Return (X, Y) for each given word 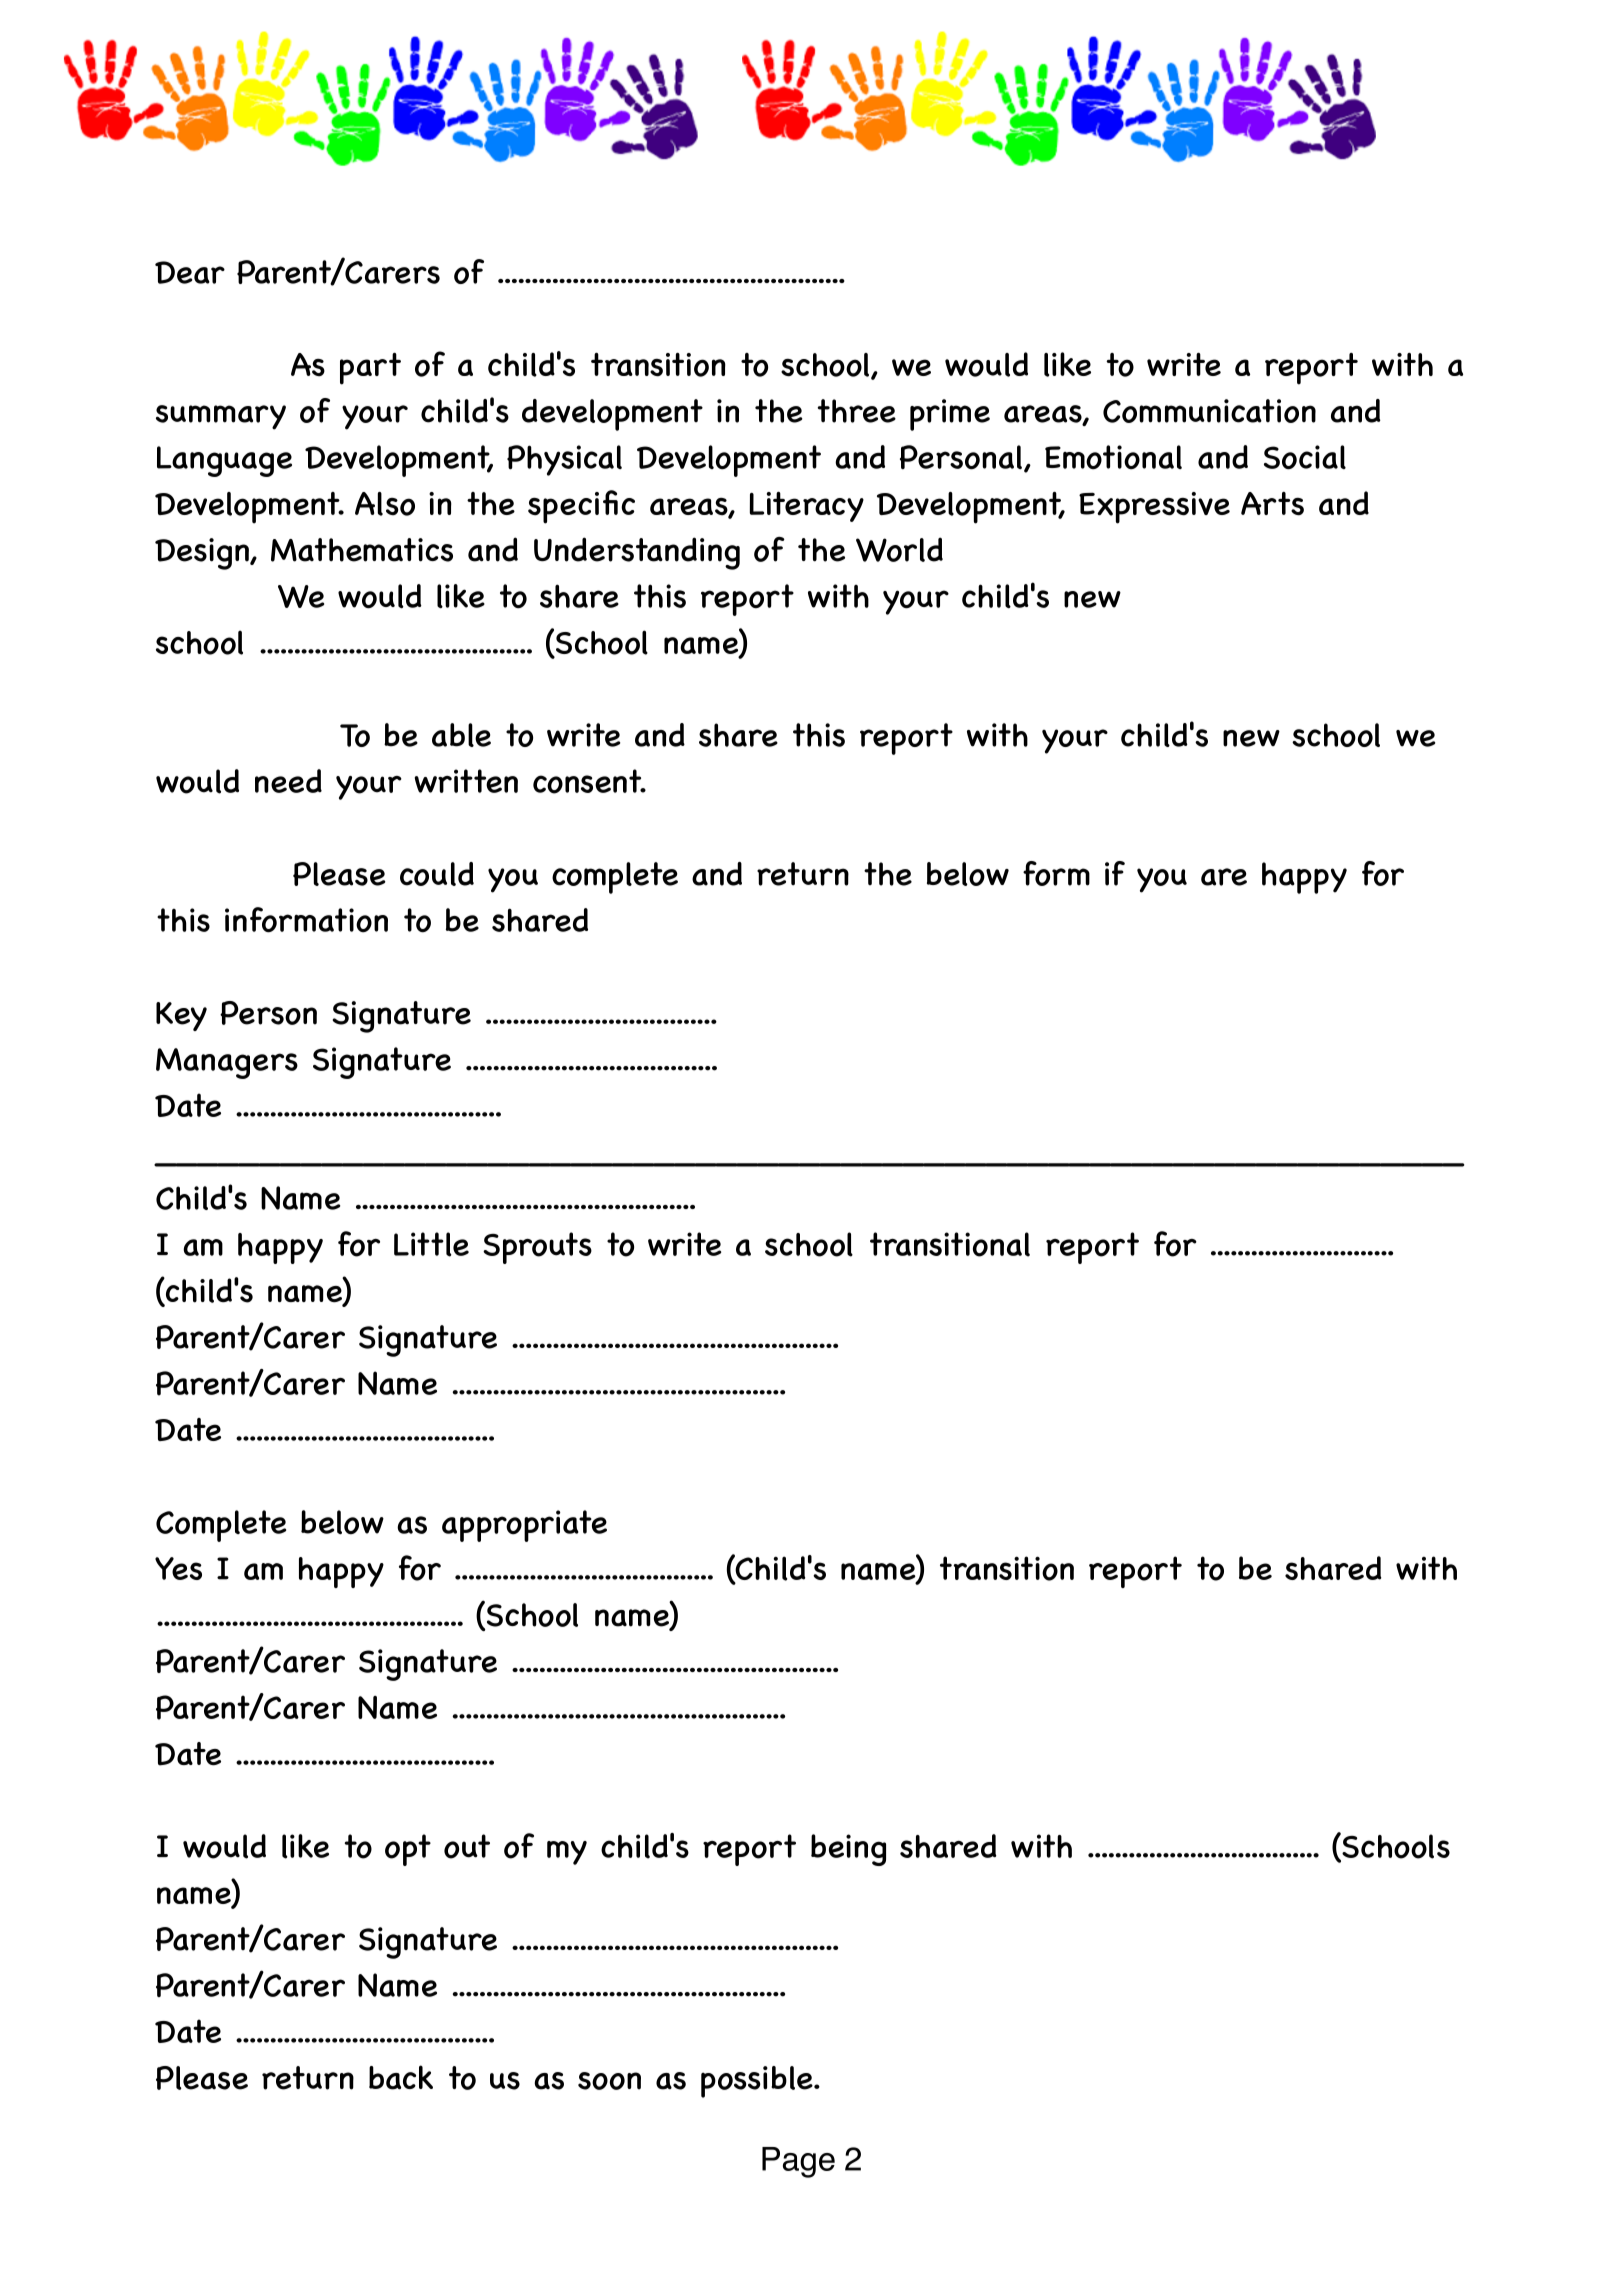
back (401, 2077)
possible (758, 2082)
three (856, 411)
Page (798, 2162)
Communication (1209, 411)
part (370, 369)
